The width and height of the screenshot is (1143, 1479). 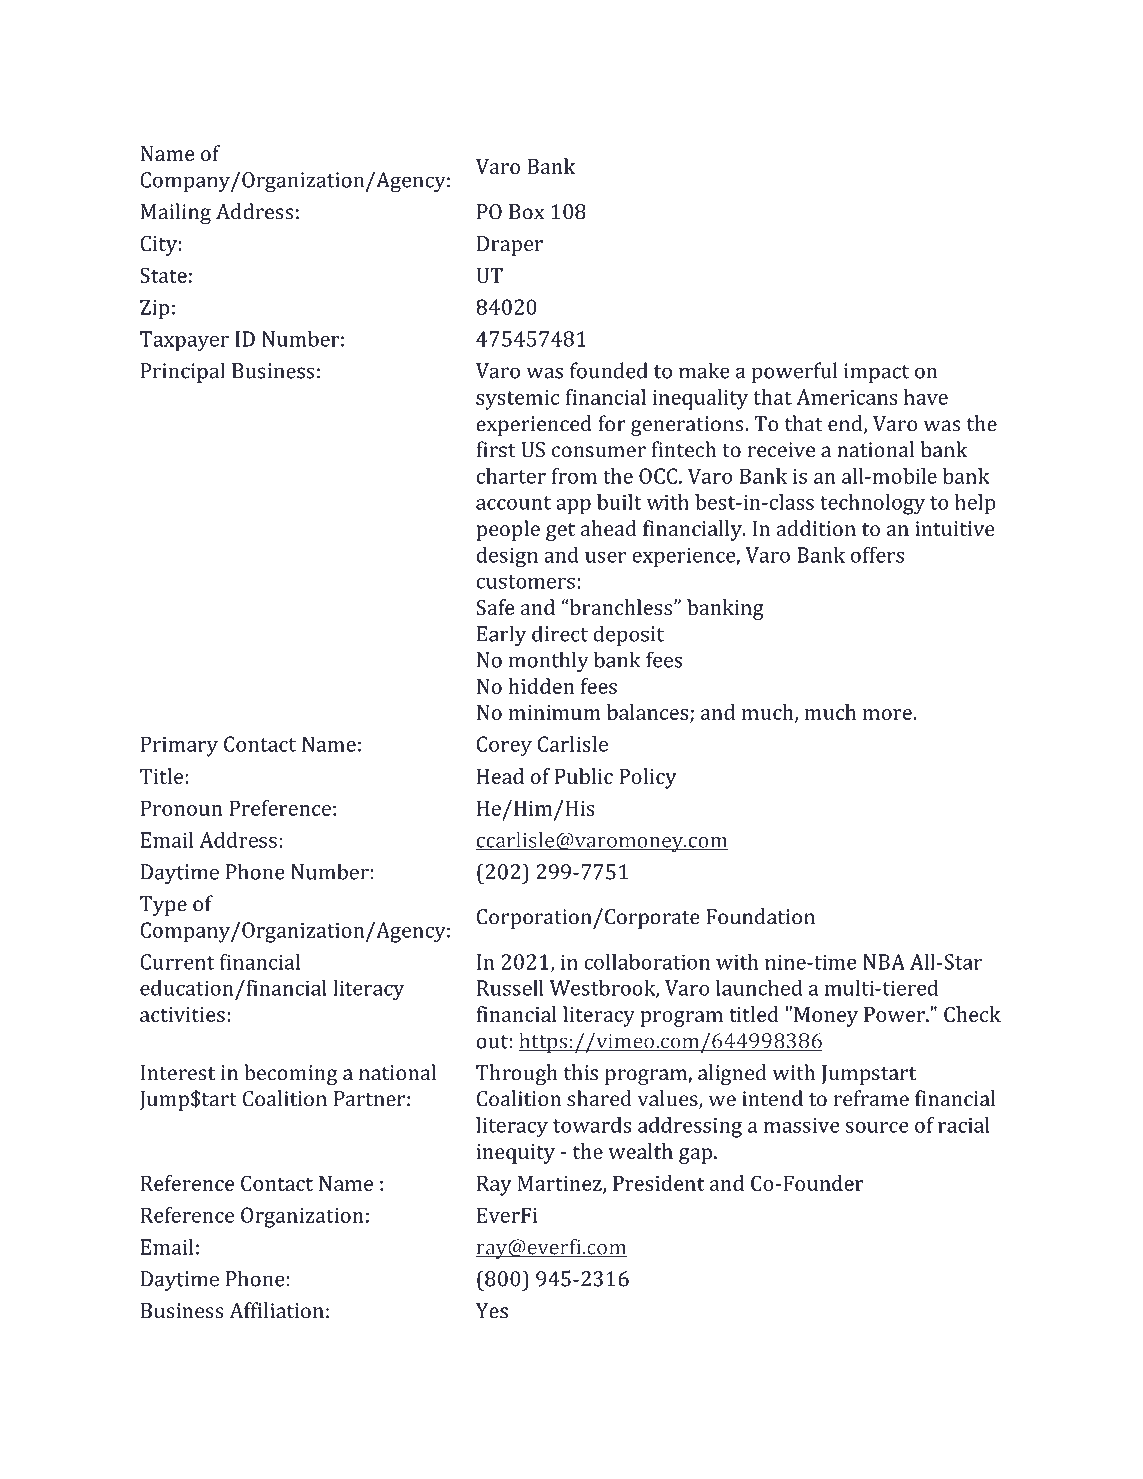 I want to click on Mailing, so click(x=176, y=213).
